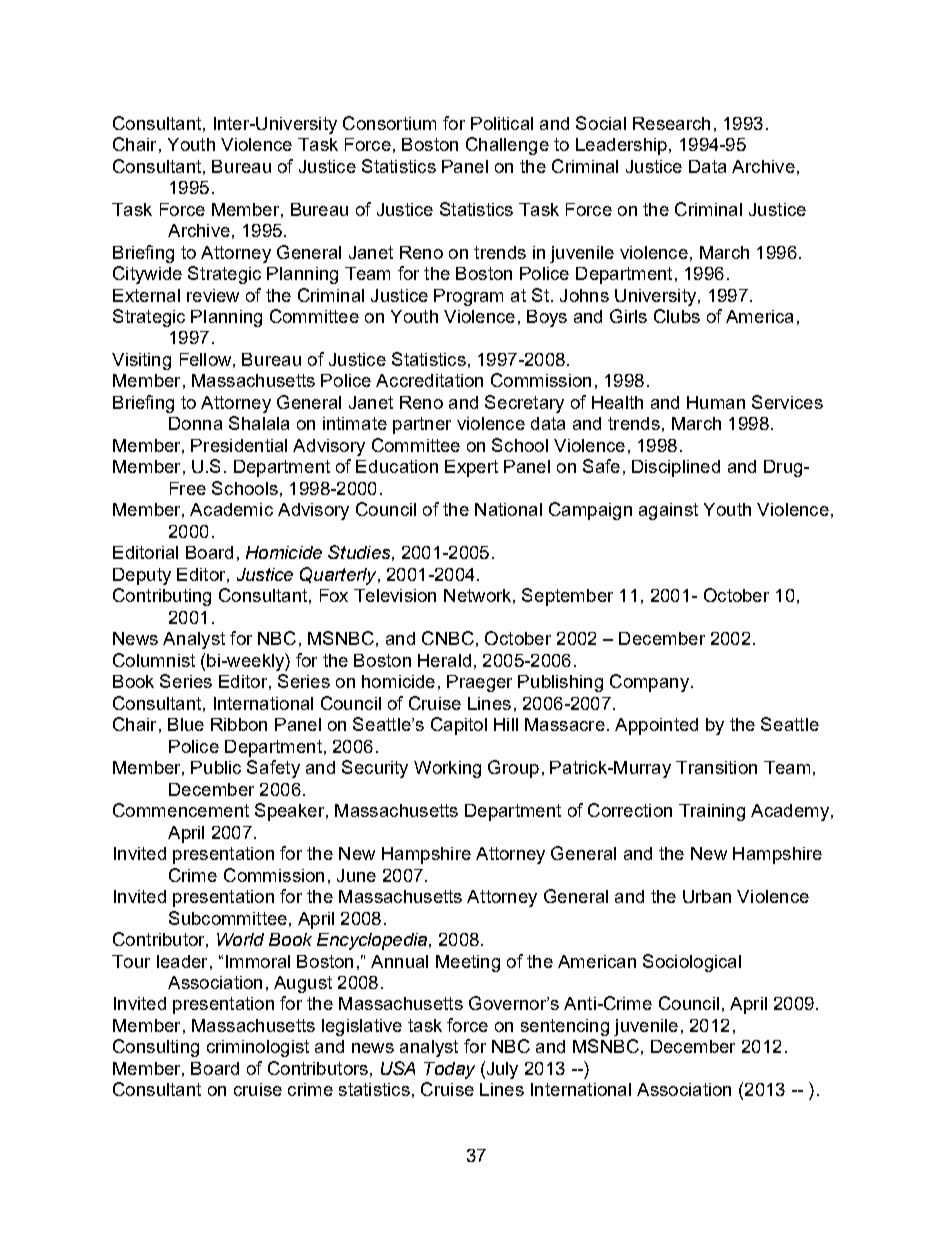 The width and height of the image is (952, 1233). Describe the element at coordinates (239, 445) in the image. I see `Presidential` at that location.
